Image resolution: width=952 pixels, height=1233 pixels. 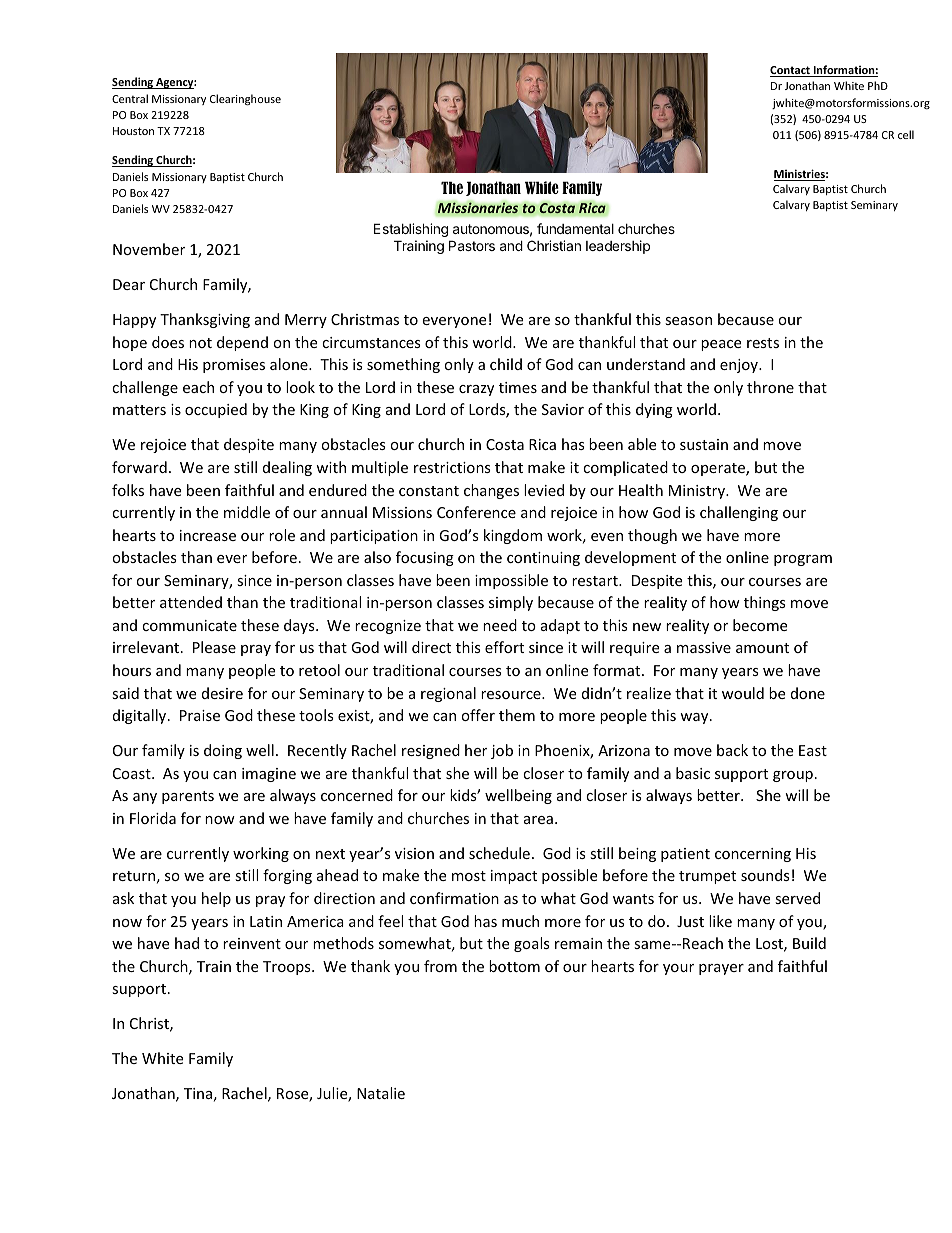 What do you see at coordinates (538, 820) in the screenshot?
I see `area` at bounding box center [538, 820].
